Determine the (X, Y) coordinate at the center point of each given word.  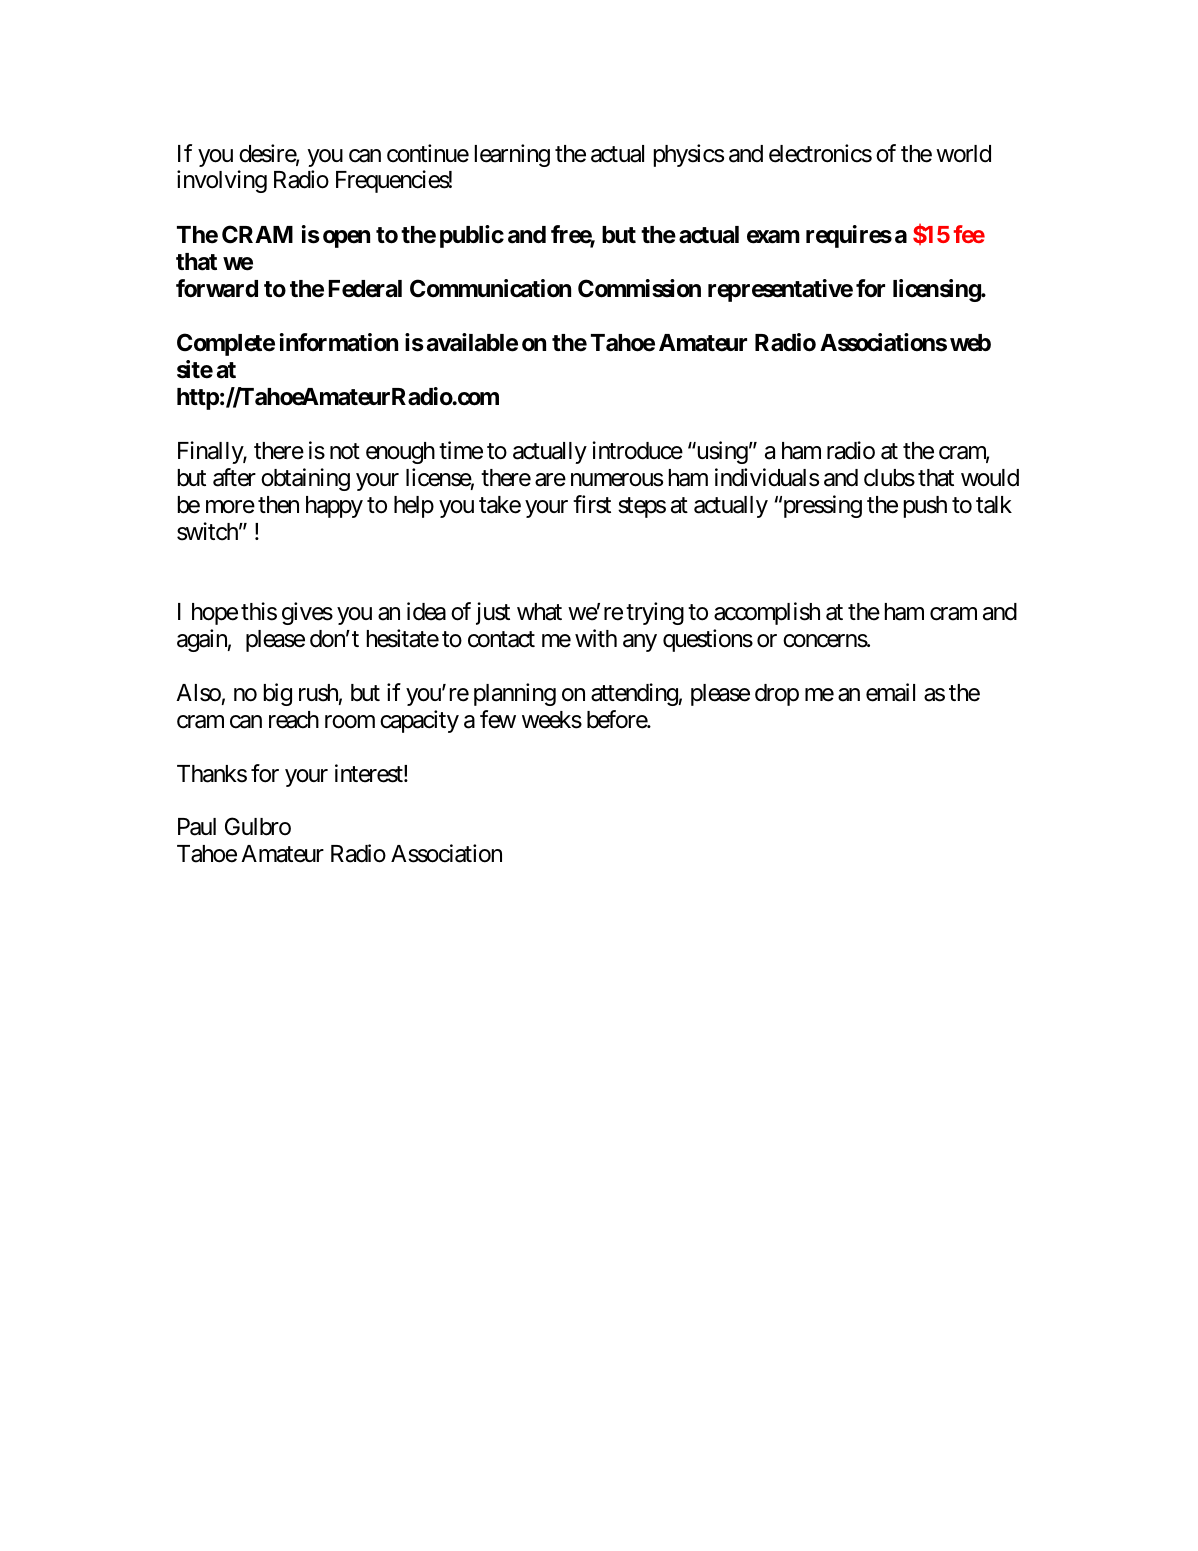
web (970, 343)
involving (222, 181)
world (963, 154)
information (339, 342)
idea (426, 611)
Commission (639, 288)
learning (512, 155)
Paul (197, 827)
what (539, 612)
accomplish (767, 613)
